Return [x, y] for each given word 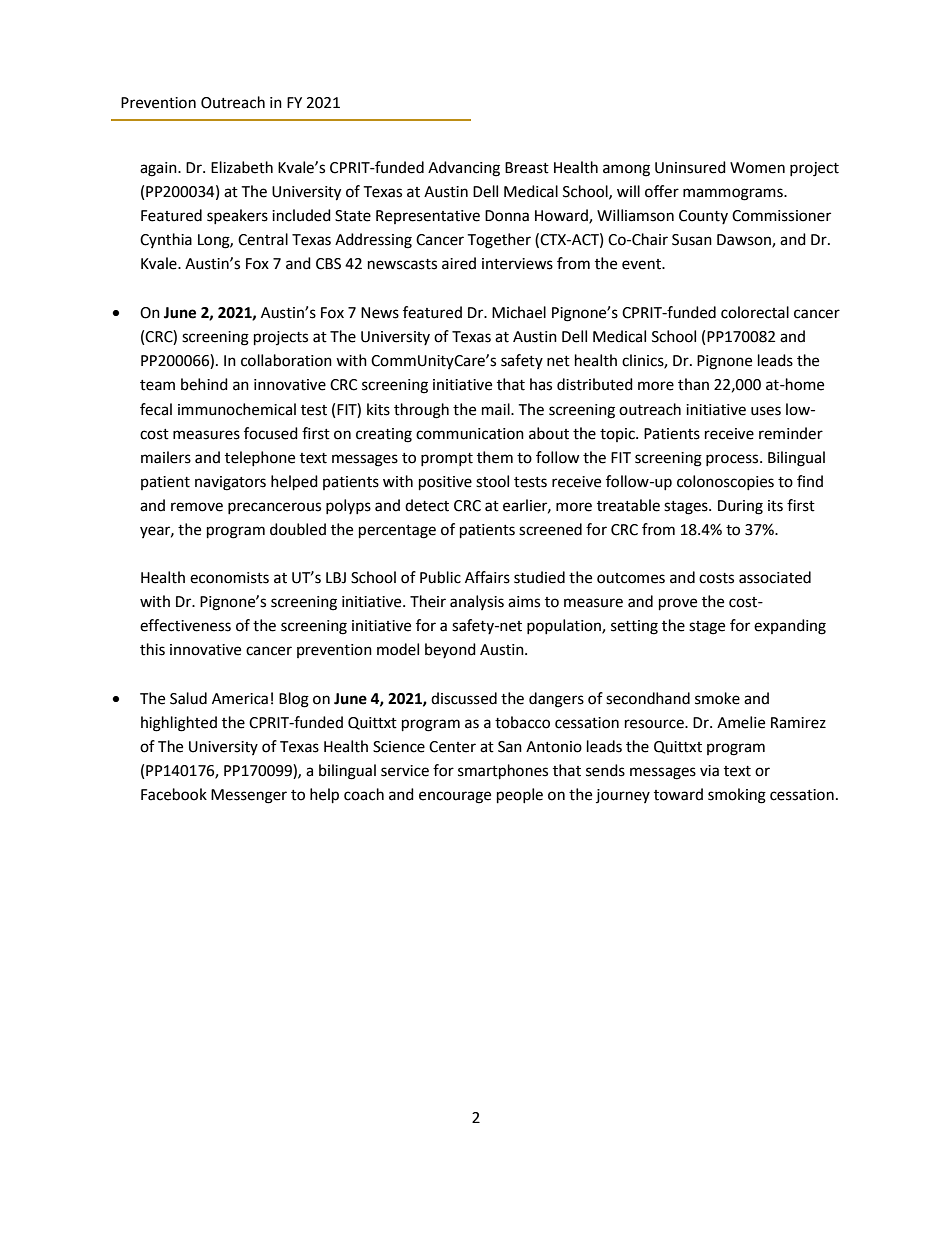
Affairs [487, 577]
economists [229, 578]
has [541, 384]
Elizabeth [242, 167]
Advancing [464, 169]
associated [775, 577]
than [693, 384]
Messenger [249, 796]
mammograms [734, 194]
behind [204, 384]
